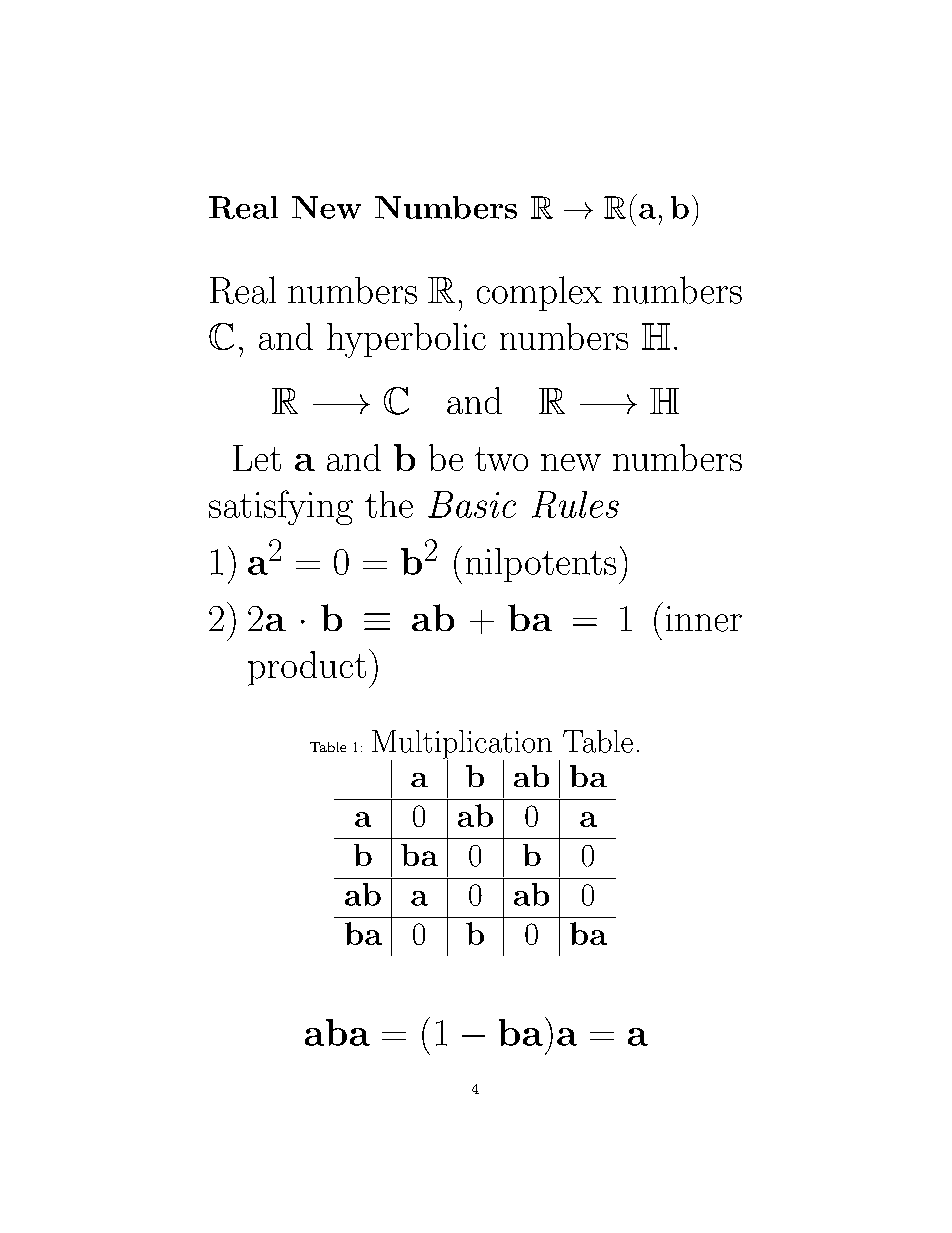 Image resolution: width=952 pixels, height=1233 pixels. Describe the element at coordinates (472, 504) in the page. I see `Basic` at that location.
